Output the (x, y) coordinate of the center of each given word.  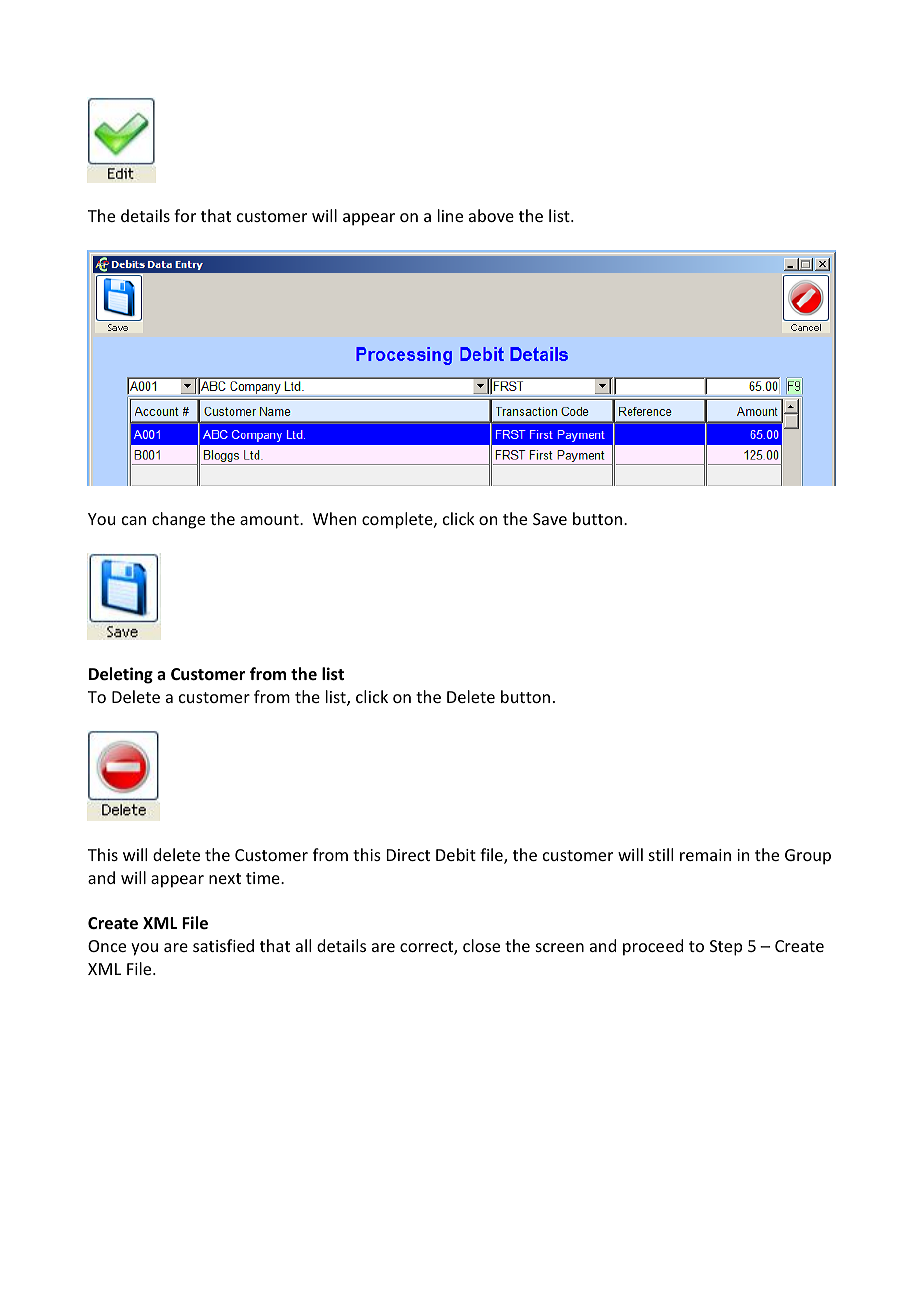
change (178, 520)
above (491, 215)
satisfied (223, 945)
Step (726, 948)
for (185, 215)
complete (398, 520)
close (481, 945)
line (450, 215)
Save (550, 519)
